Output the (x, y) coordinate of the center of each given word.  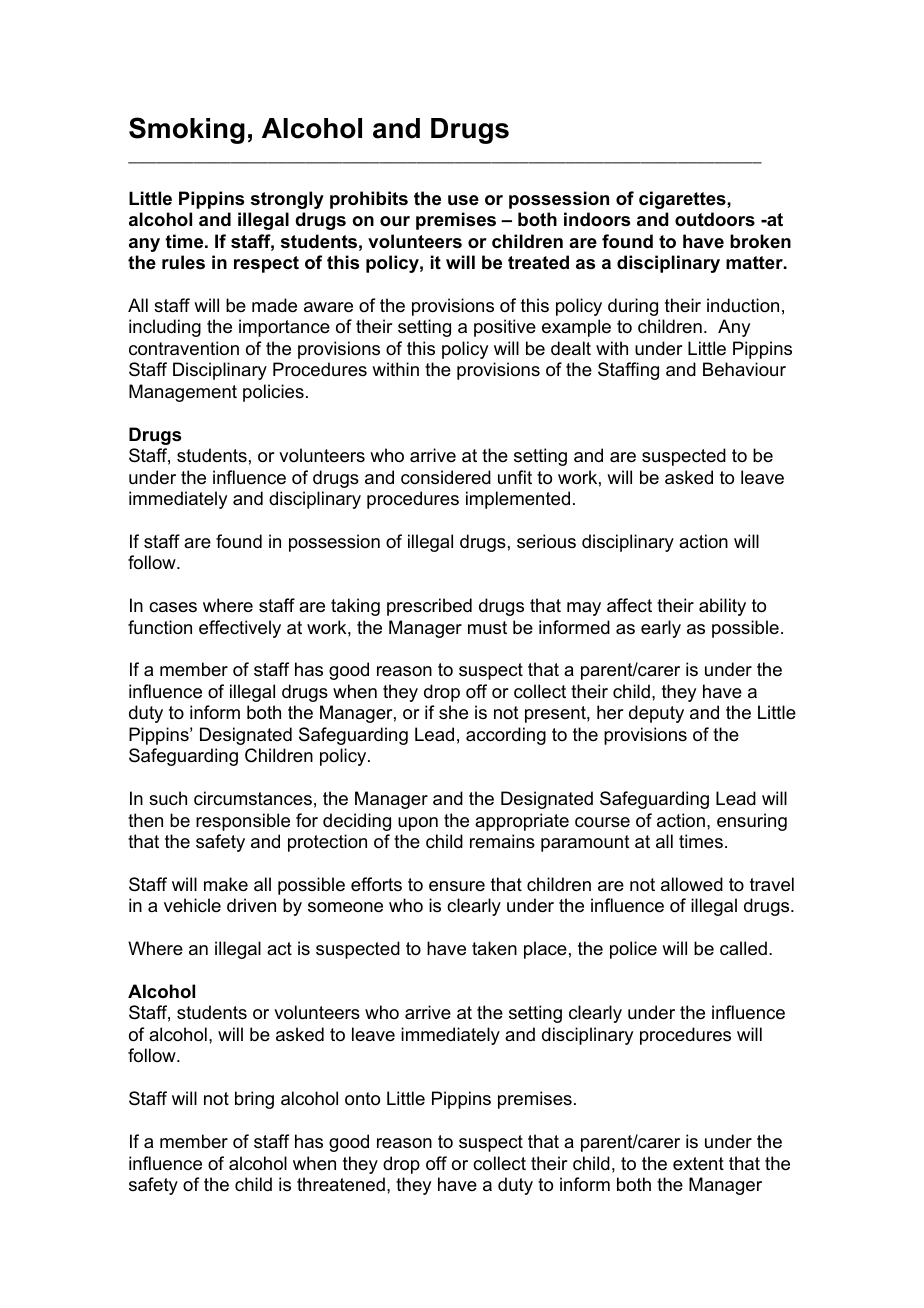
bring (254, 1100)
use (463, 200)
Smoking (187, 130)
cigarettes (683, 200)
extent (698, 1163)
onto (362, 1099)
